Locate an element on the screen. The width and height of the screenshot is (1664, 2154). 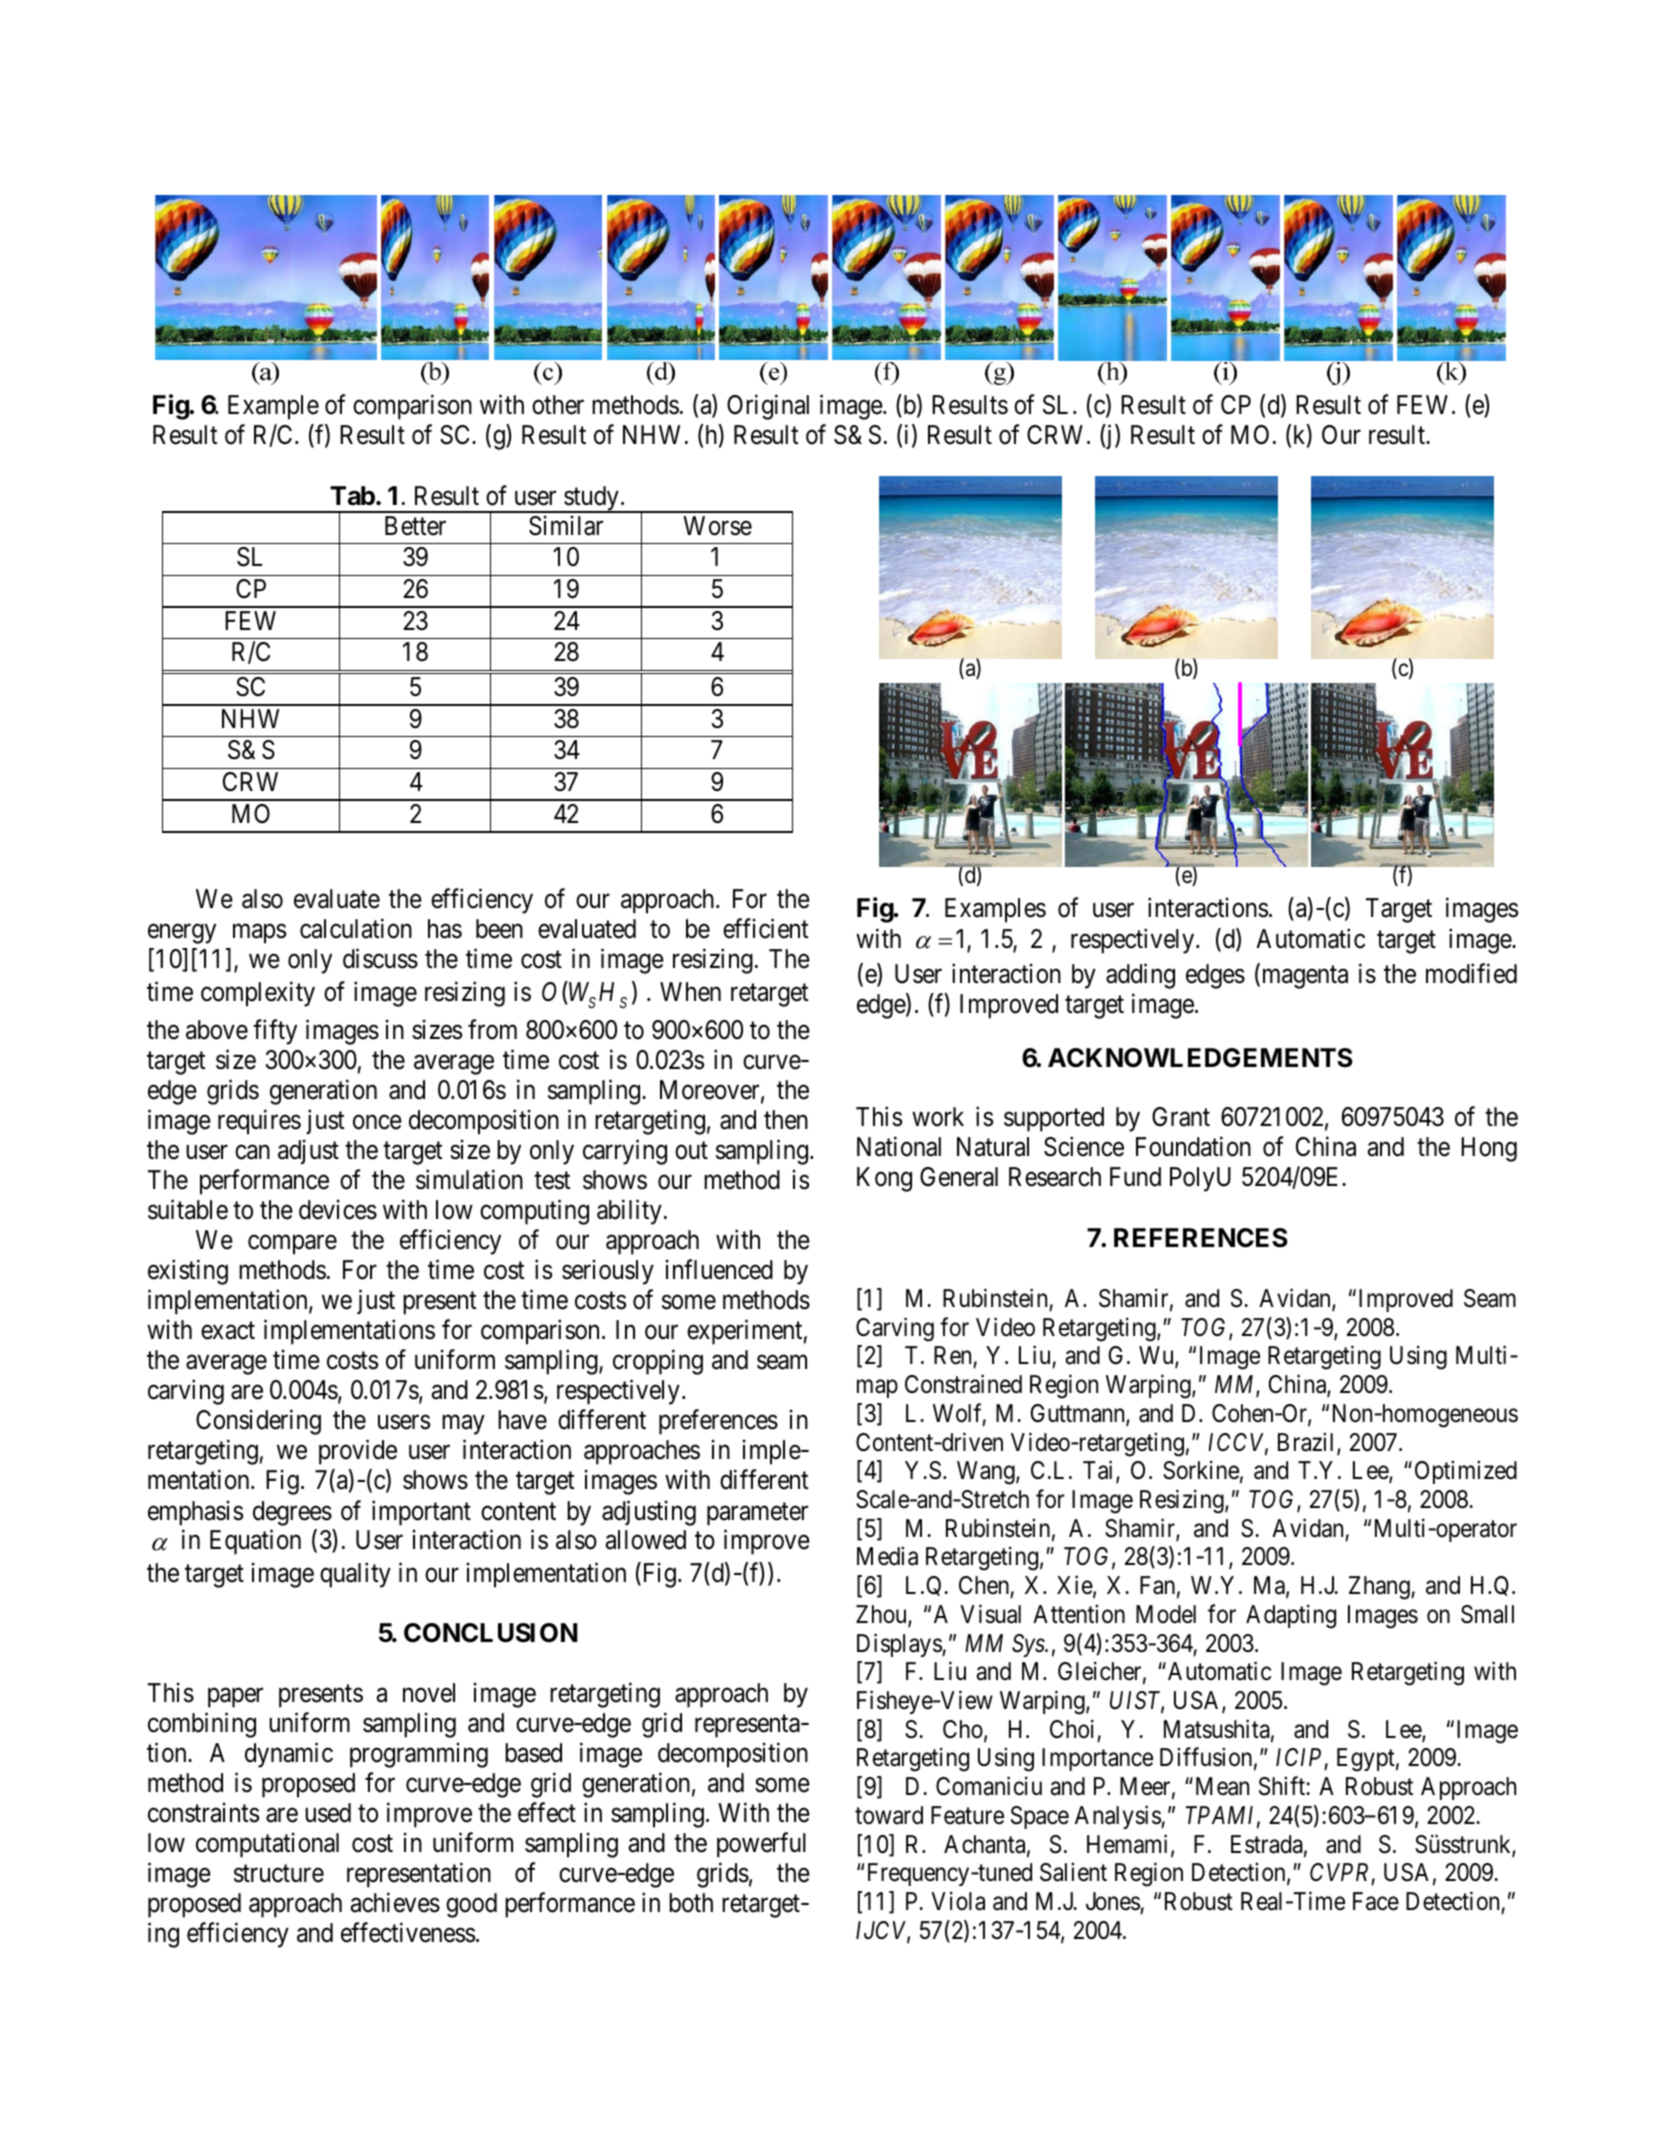
magenta is located at coordinates (1303, 977).
